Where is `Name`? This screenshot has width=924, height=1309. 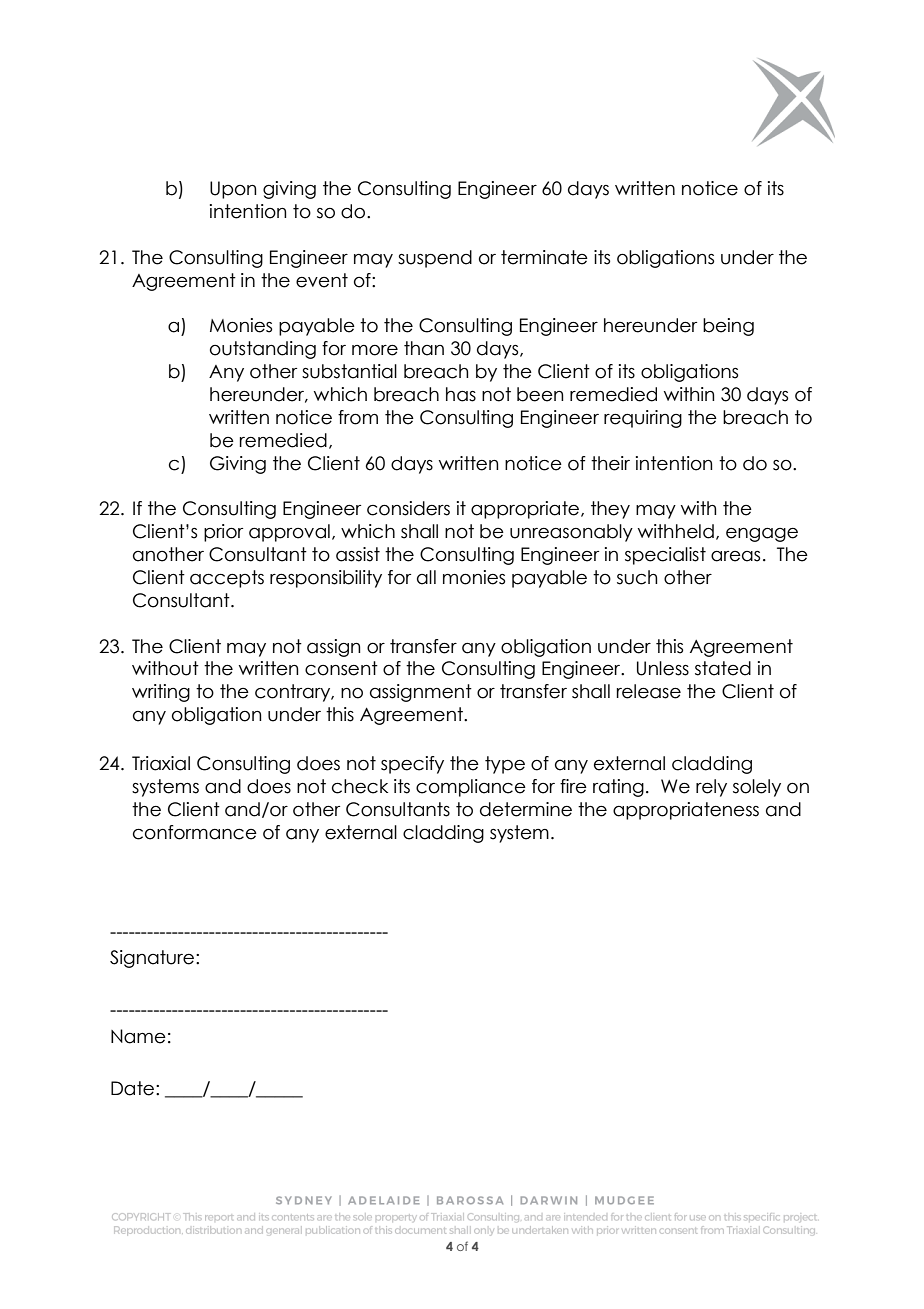 Name is located at coordinates (138, 1036).
